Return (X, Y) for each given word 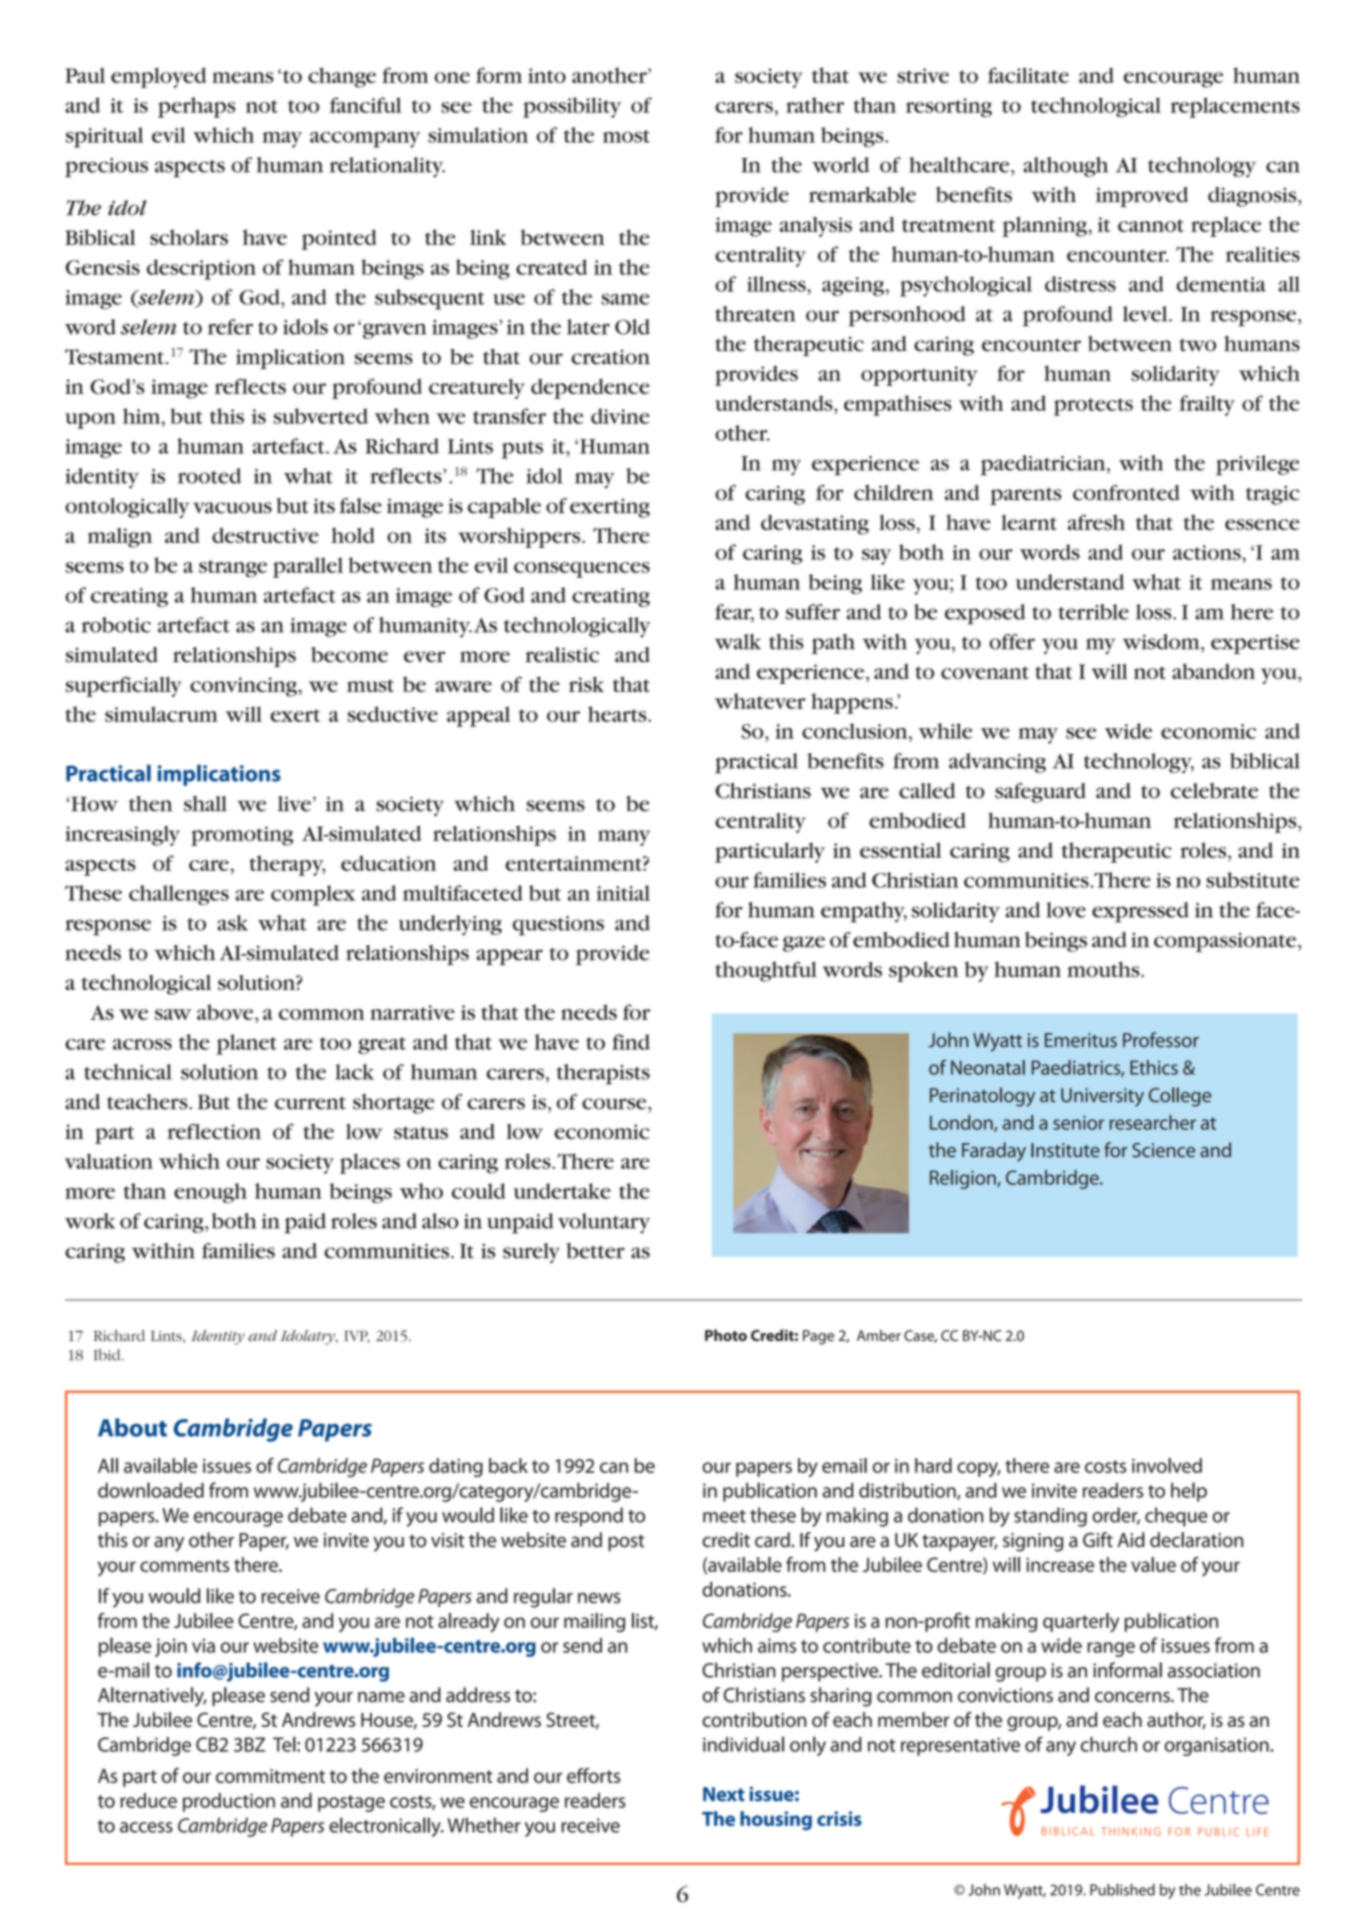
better (596, 1251)
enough (210, 1193)
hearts (618, 714)
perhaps (196, 107)
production (229, 1802)
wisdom (1162, 642)
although (1066, 167)
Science (1163, 1150)
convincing (243, 687)
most (626, 136)
